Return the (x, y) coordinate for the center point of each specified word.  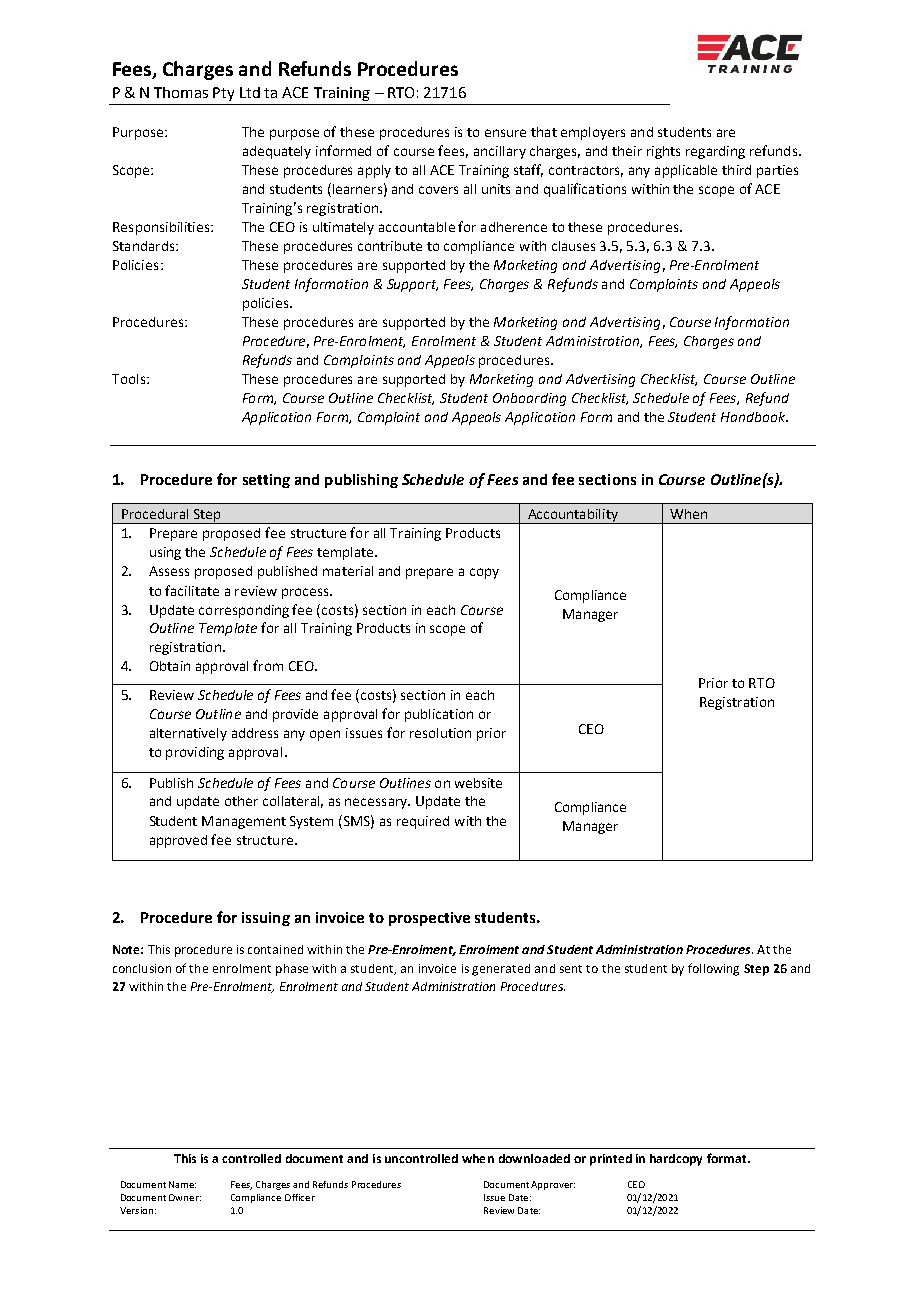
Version (136, 1210)
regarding (715, 152)
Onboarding (529, 399)
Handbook (754, 417)
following (713, 969)
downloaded (534, 1158)
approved (178, 841)
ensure (505, 133)
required (423, 822)
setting (266, 481)
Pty (223, 94)
